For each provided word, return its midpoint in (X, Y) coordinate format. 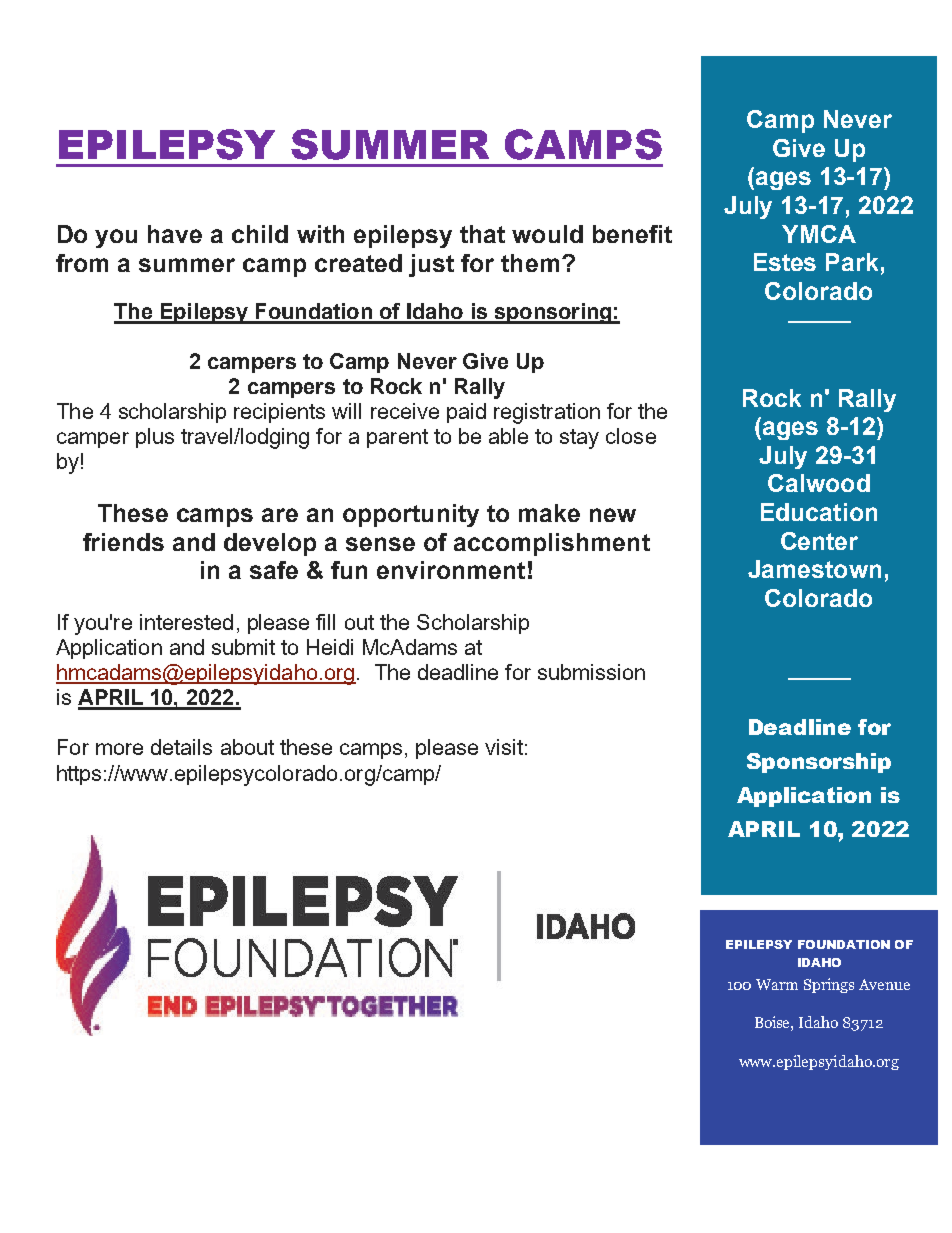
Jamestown (814, 569)
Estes (785, 262)
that (482, 234)
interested (186, 622)
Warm (777, 984)
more (119, 749)
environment (451, 570)
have (175, 234)
